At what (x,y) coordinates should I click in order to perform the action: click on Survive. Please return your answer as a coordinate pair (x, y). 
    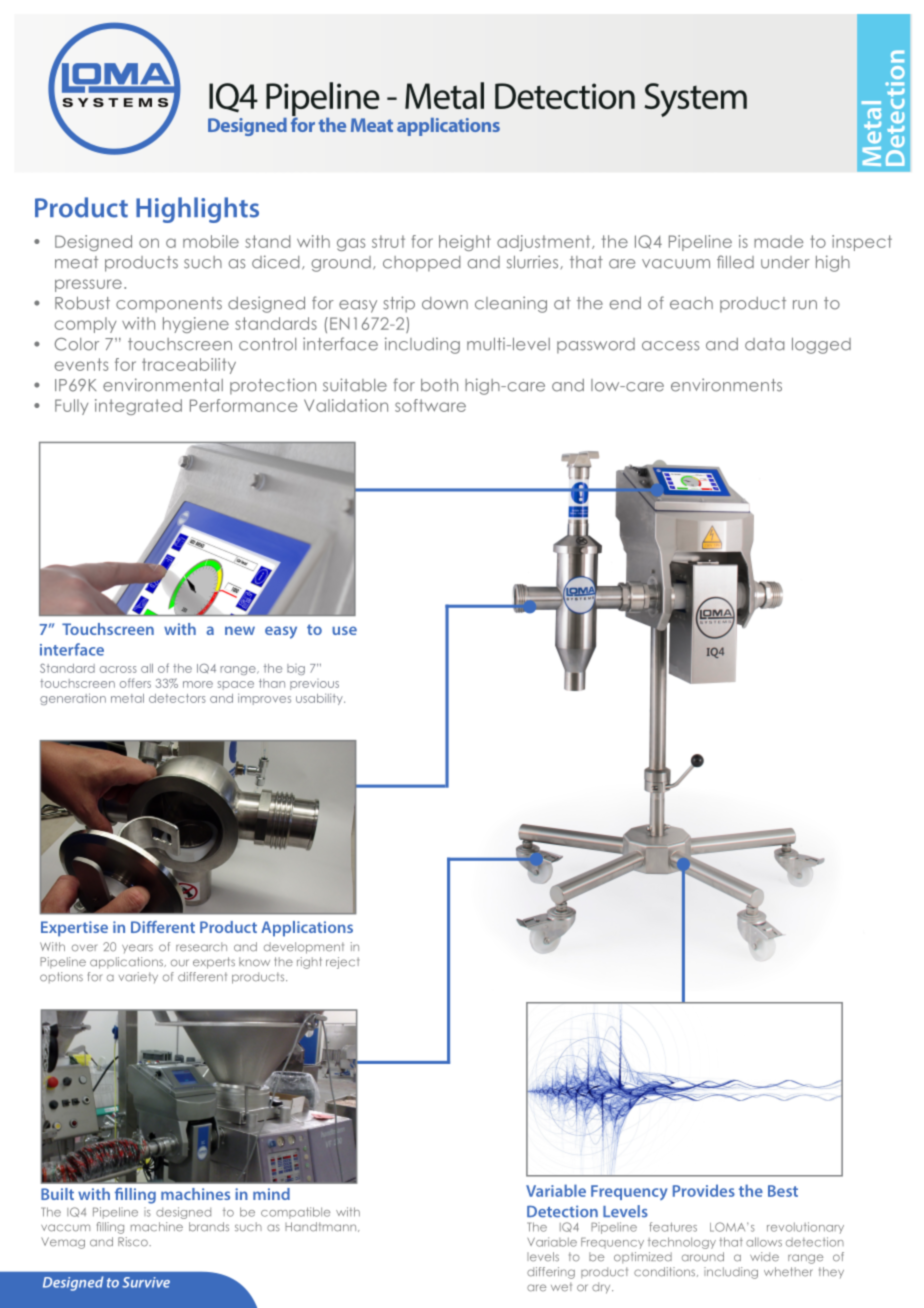
    Looking at the image, I should click on (146, 1282).
